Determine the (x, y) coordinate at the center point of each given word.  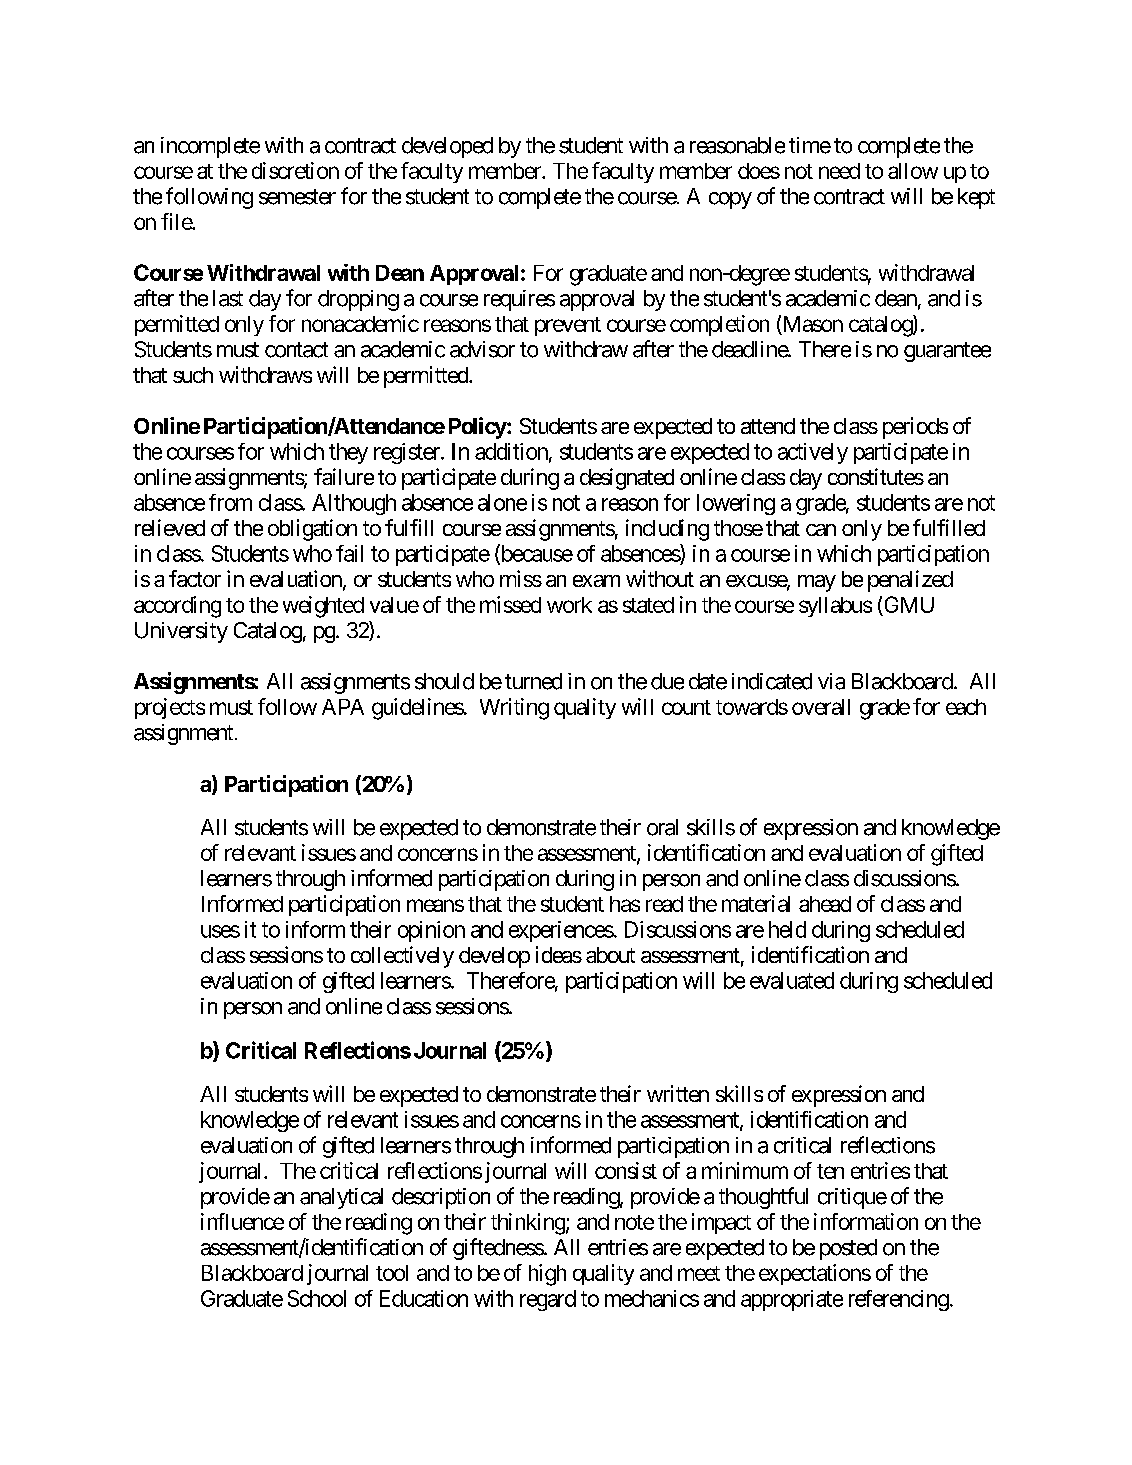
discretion (295, 170)
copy (730, 200)
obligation (312, 530)
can (821, 530)
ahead (825, 904)
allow (913, 171)
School (317, 1298)
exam (596, 581)
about (610, 955)
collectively (402, 957)
